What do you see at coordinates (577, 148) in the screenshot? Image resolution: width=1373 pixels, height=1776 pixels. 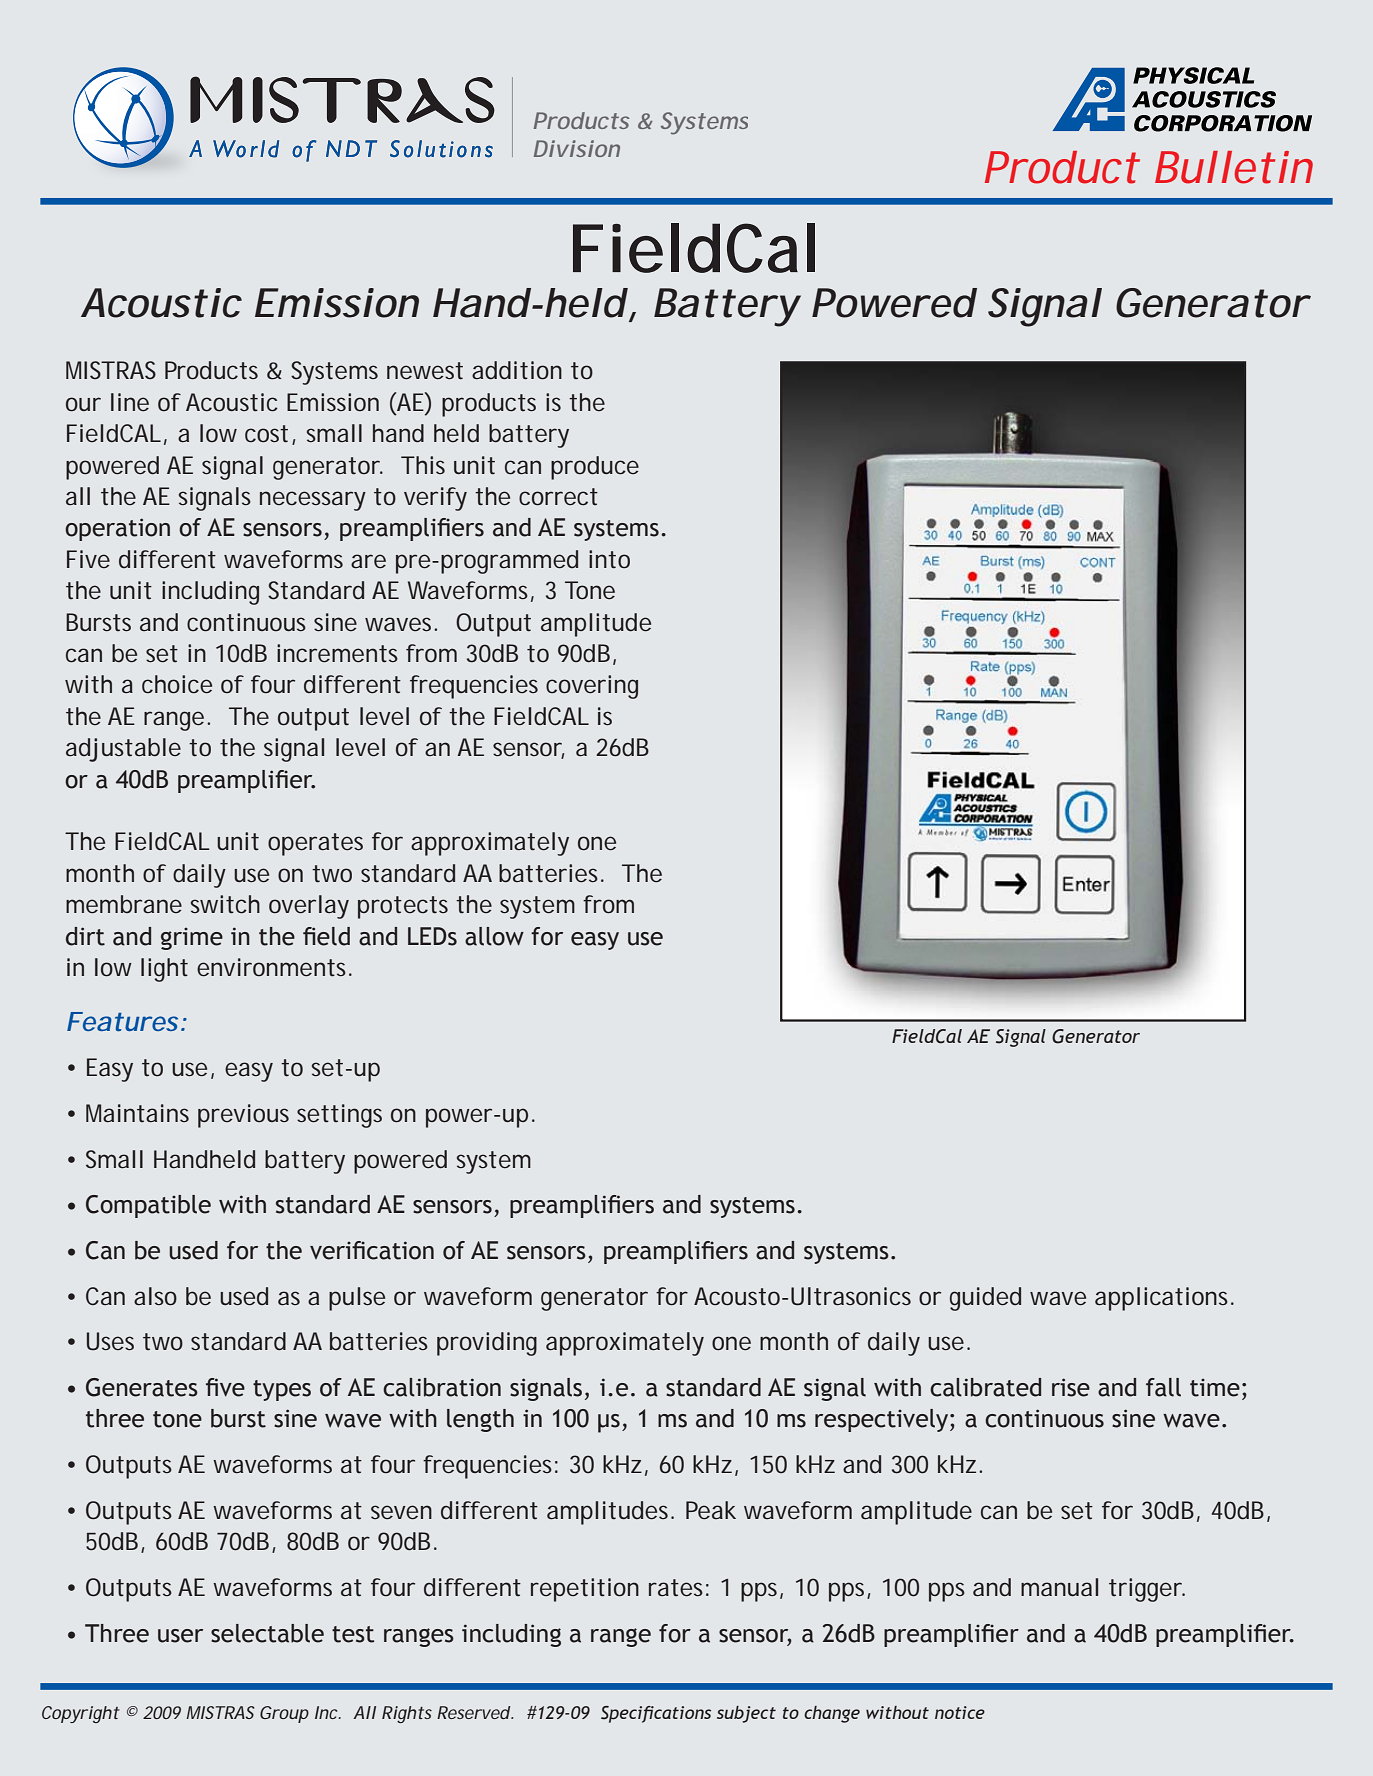 I see `Division` at bounding box center [577, 148].
